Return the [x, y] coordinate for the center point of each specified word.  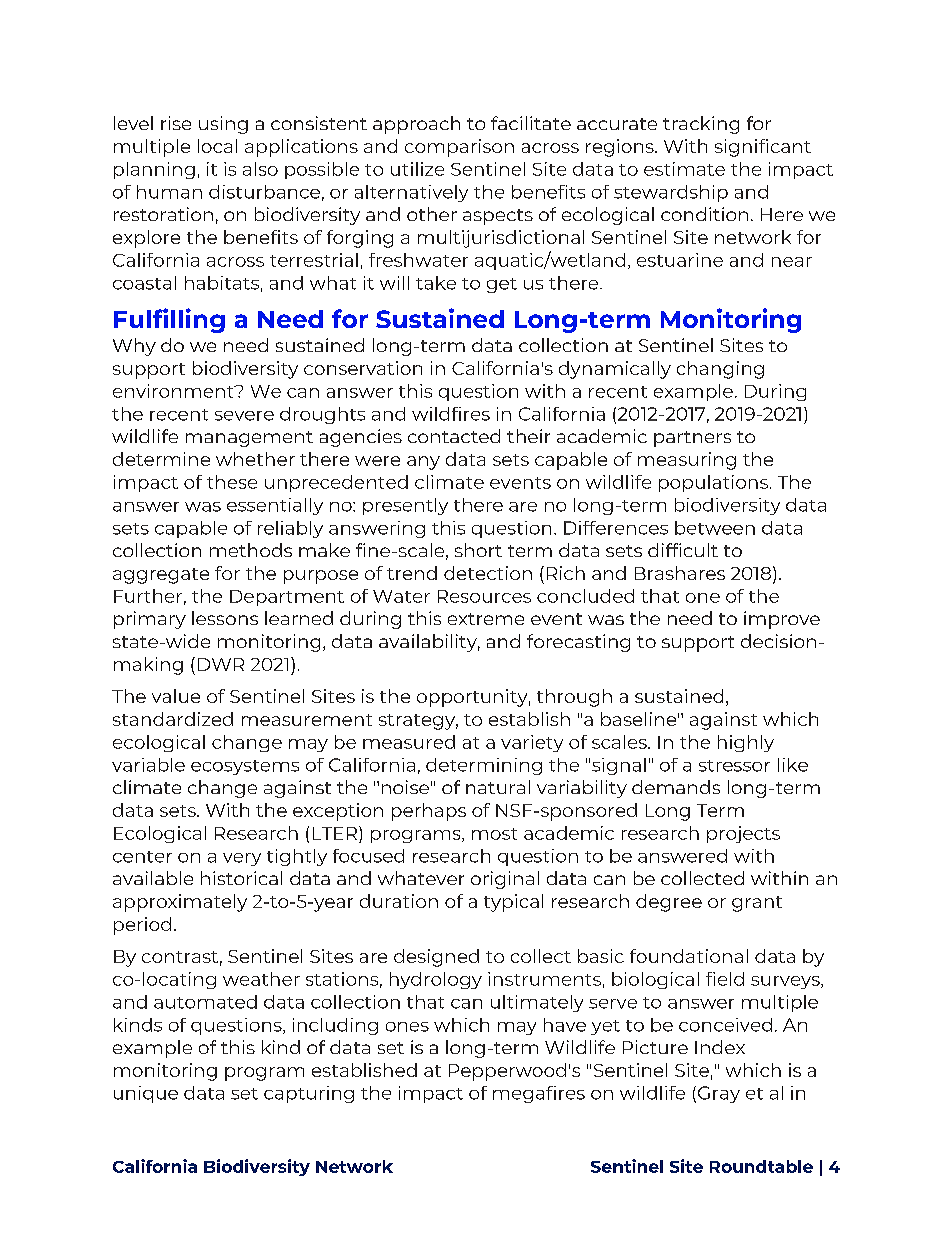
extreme [486, 619]
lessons [225, 618]
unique [146, 1094]
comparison [459, 148]
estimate [684, 169]
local [217, 146]
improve [782, 620]
